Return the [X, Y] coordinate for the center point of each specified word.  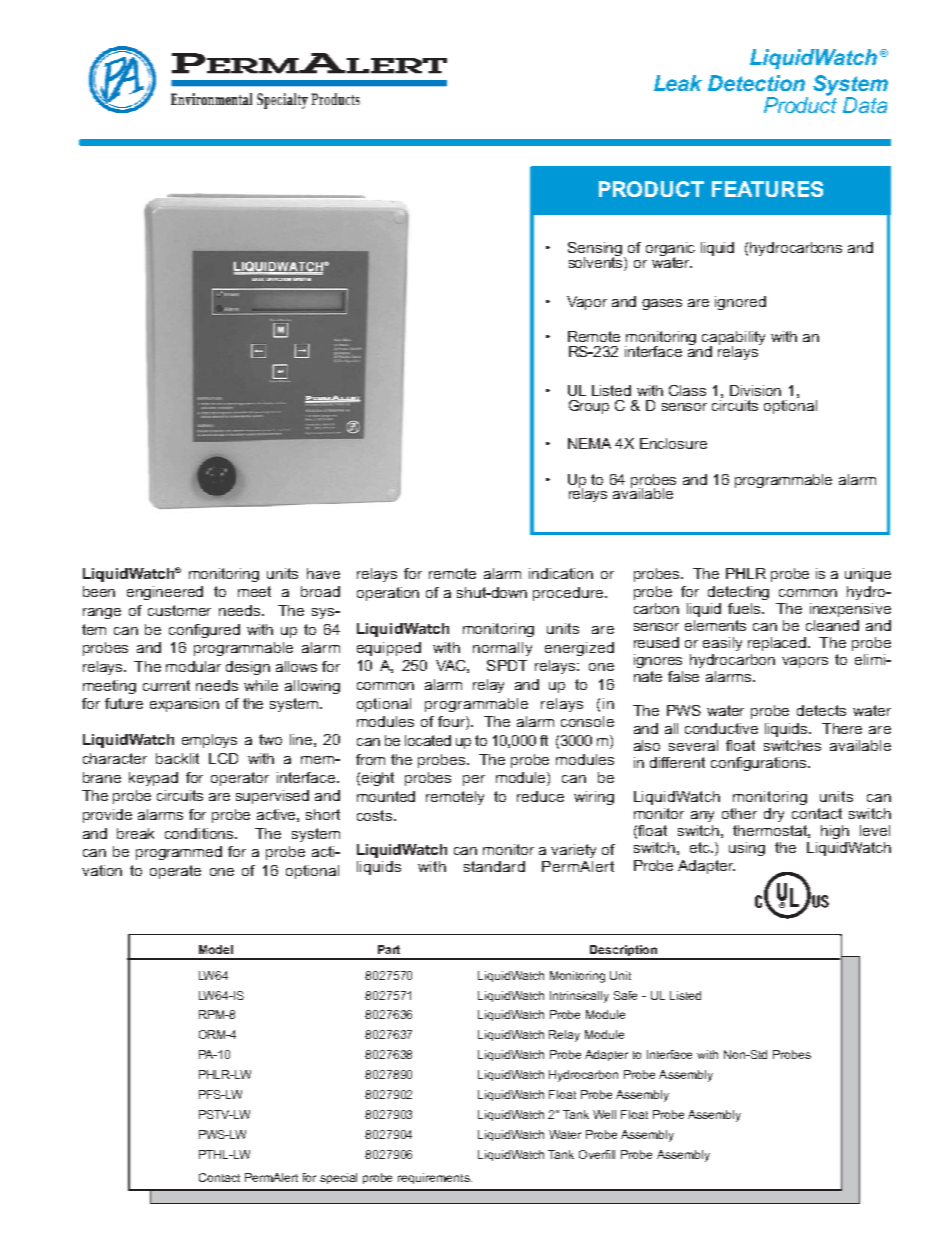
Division [755, 390]
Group [589, 407]
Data [865, 105]
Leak [678, 83]
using [747, 849]
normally [502, 649]
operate [175, 872]
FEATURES [767, 189]
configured [204, 631]
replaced [778, 644]
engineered [165, 593]
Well [604, 1114]
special [338, 1178]
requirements [435, 1178]
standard [494, 866]
